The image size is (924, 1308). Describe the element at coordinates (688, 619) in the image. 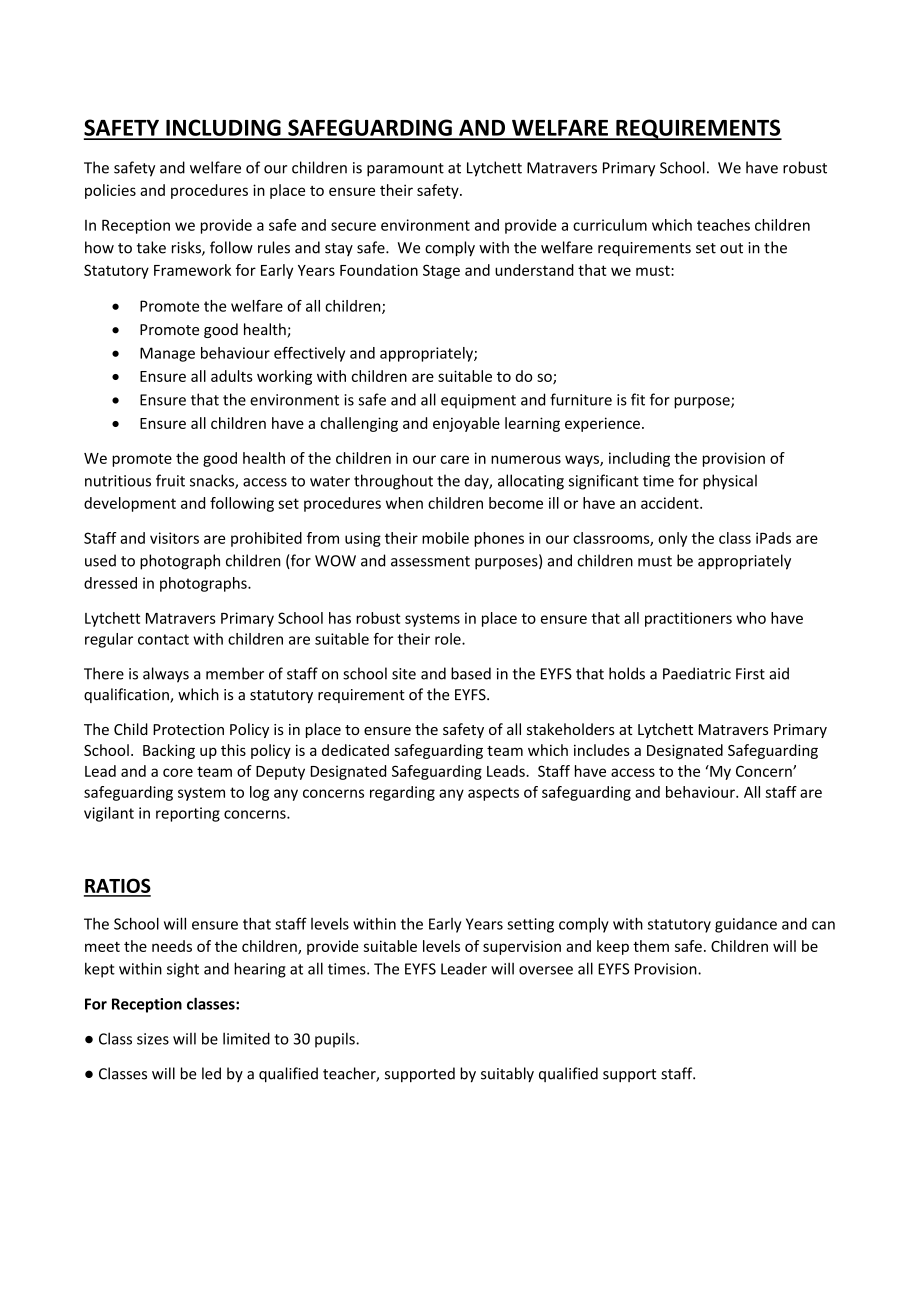

I see `practitioners` at that location.
